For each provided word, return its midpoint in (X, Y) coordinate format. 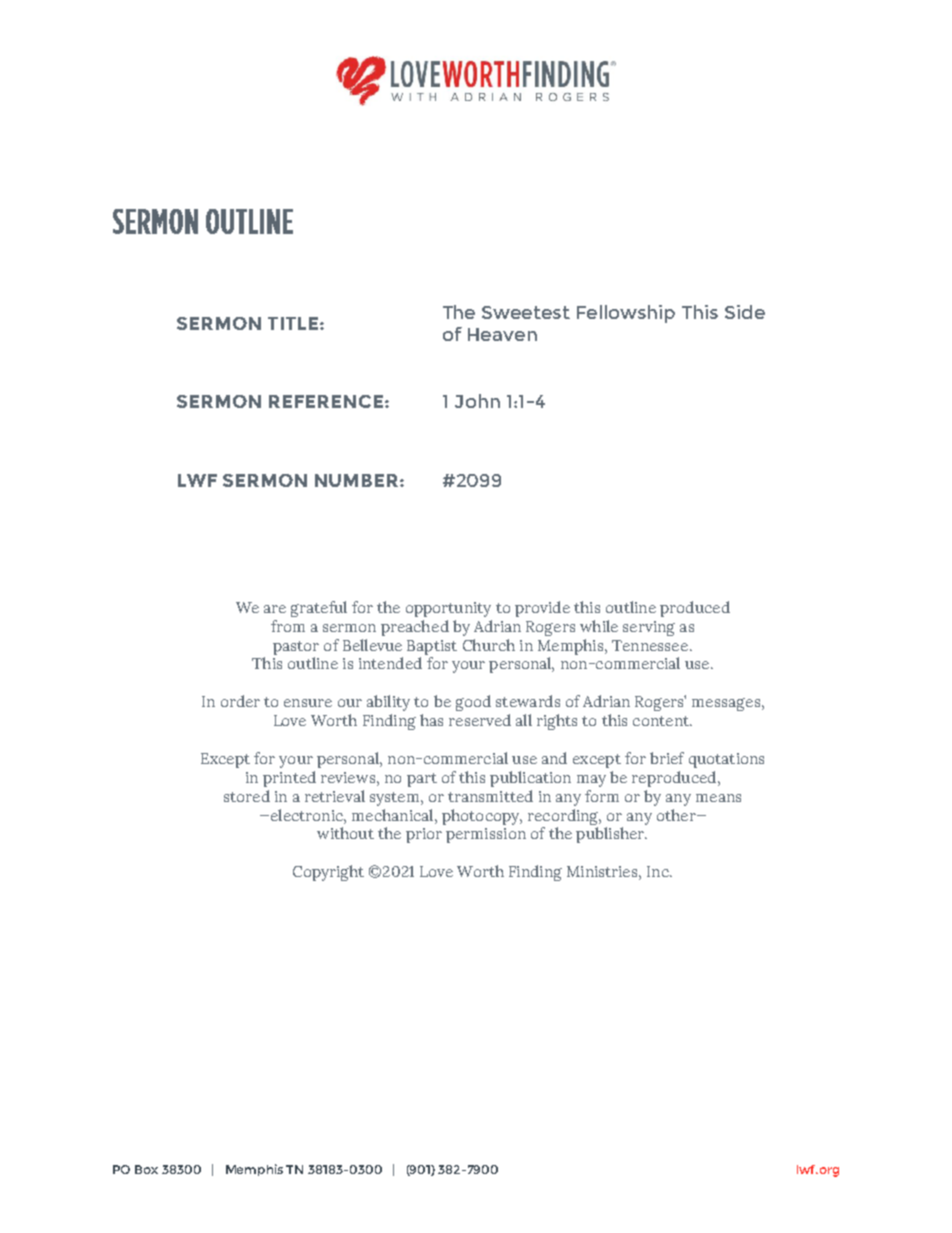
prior (424, 835)
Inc (659, 871)
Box (146, 1169)
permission (486, 835)
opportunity (448, 609)
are (275, 609)
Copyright (328, 873)
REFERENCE (326, 401)
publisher (611, 835)
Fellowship (626, 314)
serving (649, 628)
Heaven (502, 334)
